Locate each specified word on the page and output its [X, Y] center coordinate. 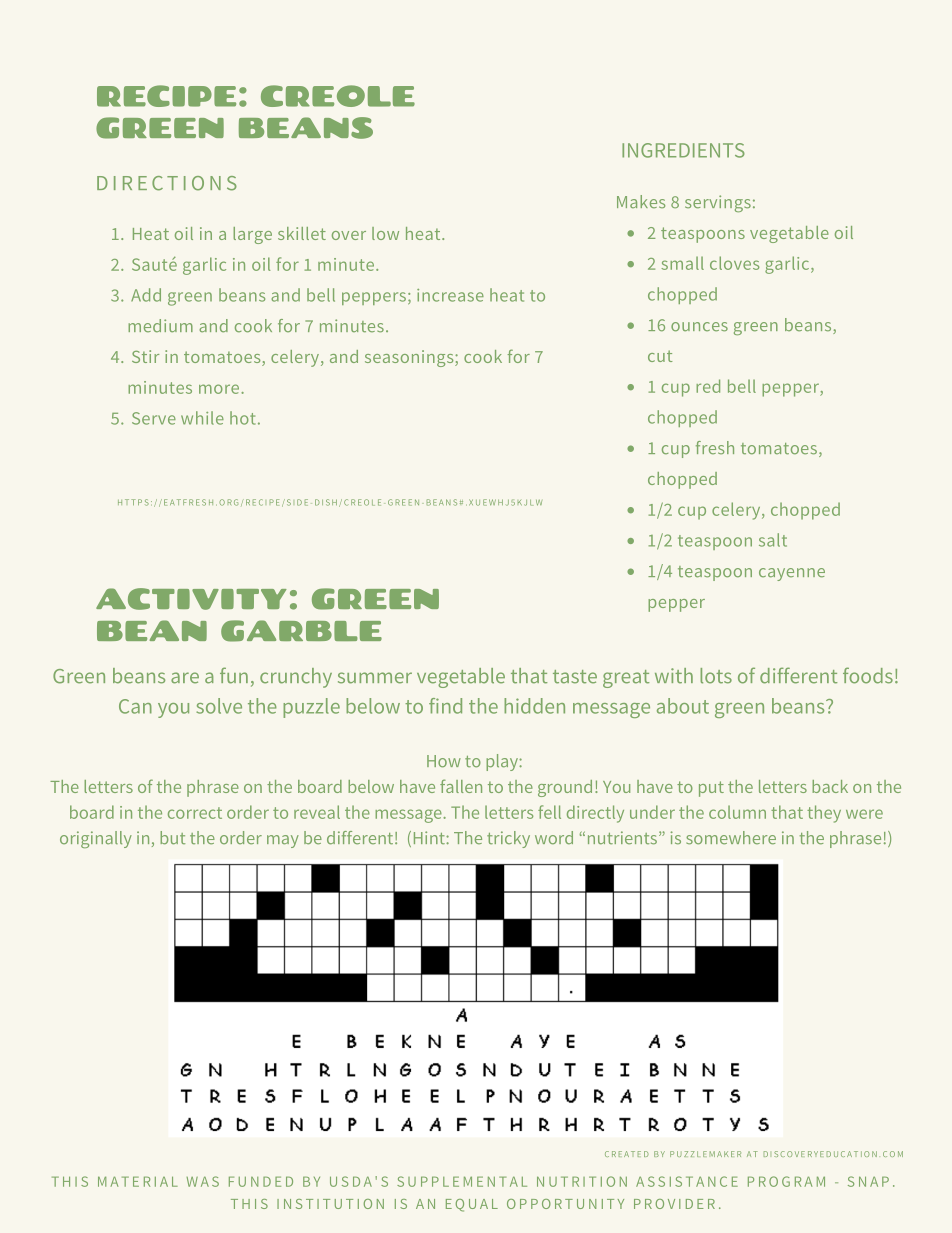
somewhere [731, 837]
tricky [508, 839]
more [220, 389]
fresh [715, 447]
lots [716, 676]
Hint [430, 837]
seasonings [410, 358]
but [172, 837]
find [445, 706]
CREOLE [338, 96]
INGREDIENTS [683, 150]
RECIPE [166, 96]
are [185, 678]
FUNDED [261, 1181]
